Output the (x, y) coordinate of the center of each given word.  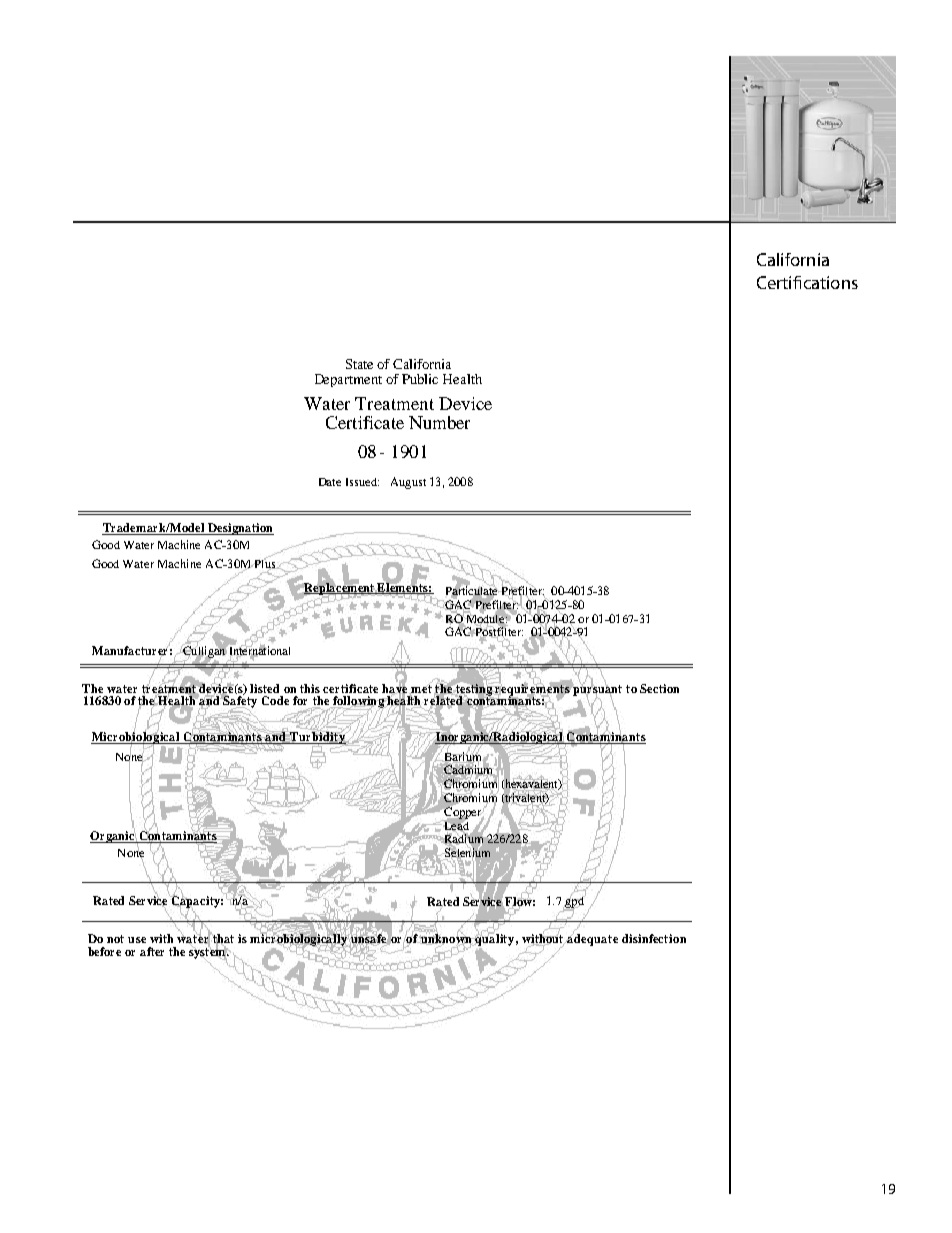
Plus (265, 564)
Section (659, 688)
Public (420, 379)
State (359, 364)
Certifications (807, 282)
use (137, 940)
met (420, 688)
